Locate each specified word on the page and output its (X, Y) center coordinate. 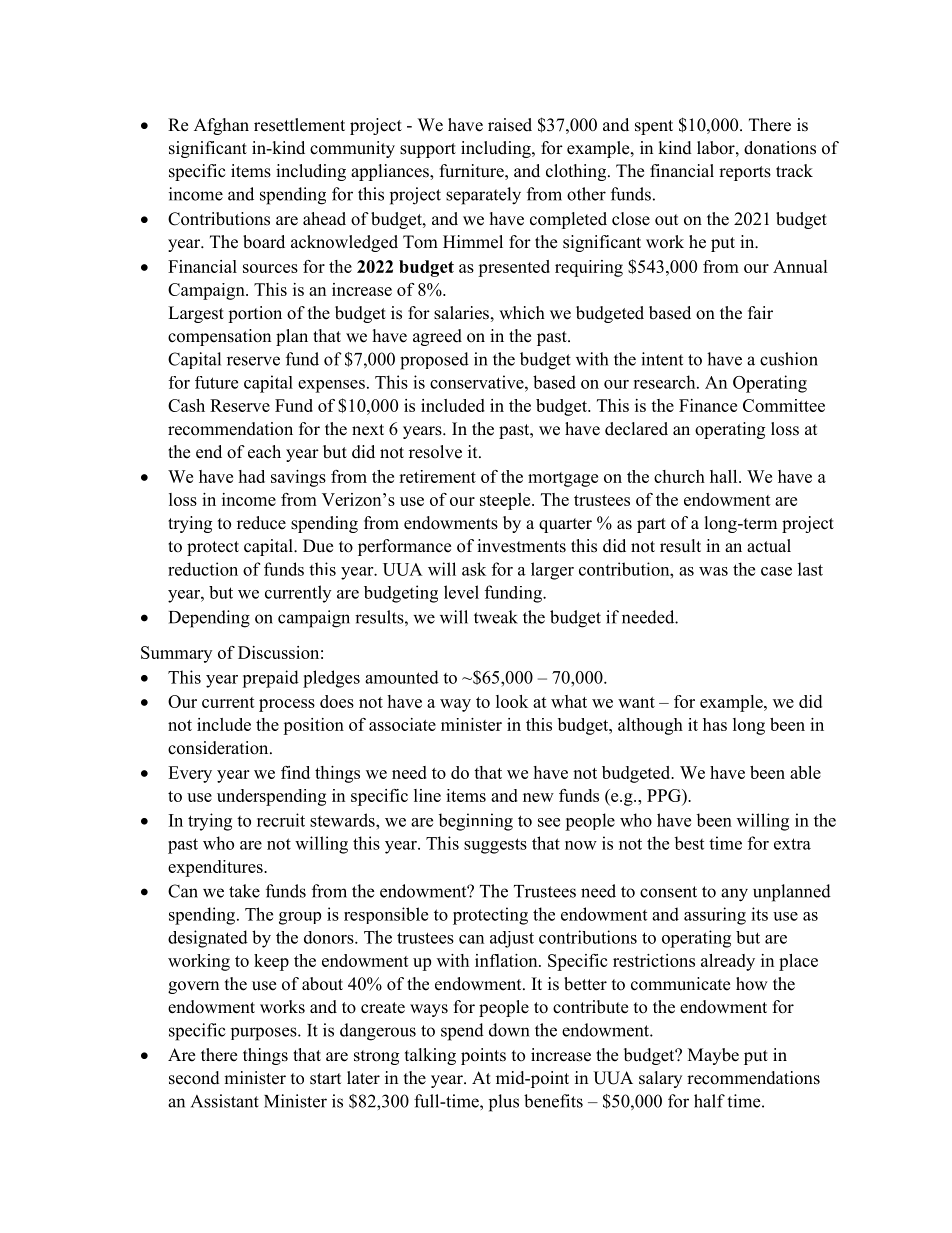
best (689, 843)
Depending (209, 619)
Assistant (225, 1101)
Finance (708, 405)
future (216, 382)
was (713, 571)
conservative (478, 382)
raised (510, 125)
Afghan (221, 126)
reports (745, 173)
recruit (281, 820)
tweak (496, 617)
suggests (495, 846)
